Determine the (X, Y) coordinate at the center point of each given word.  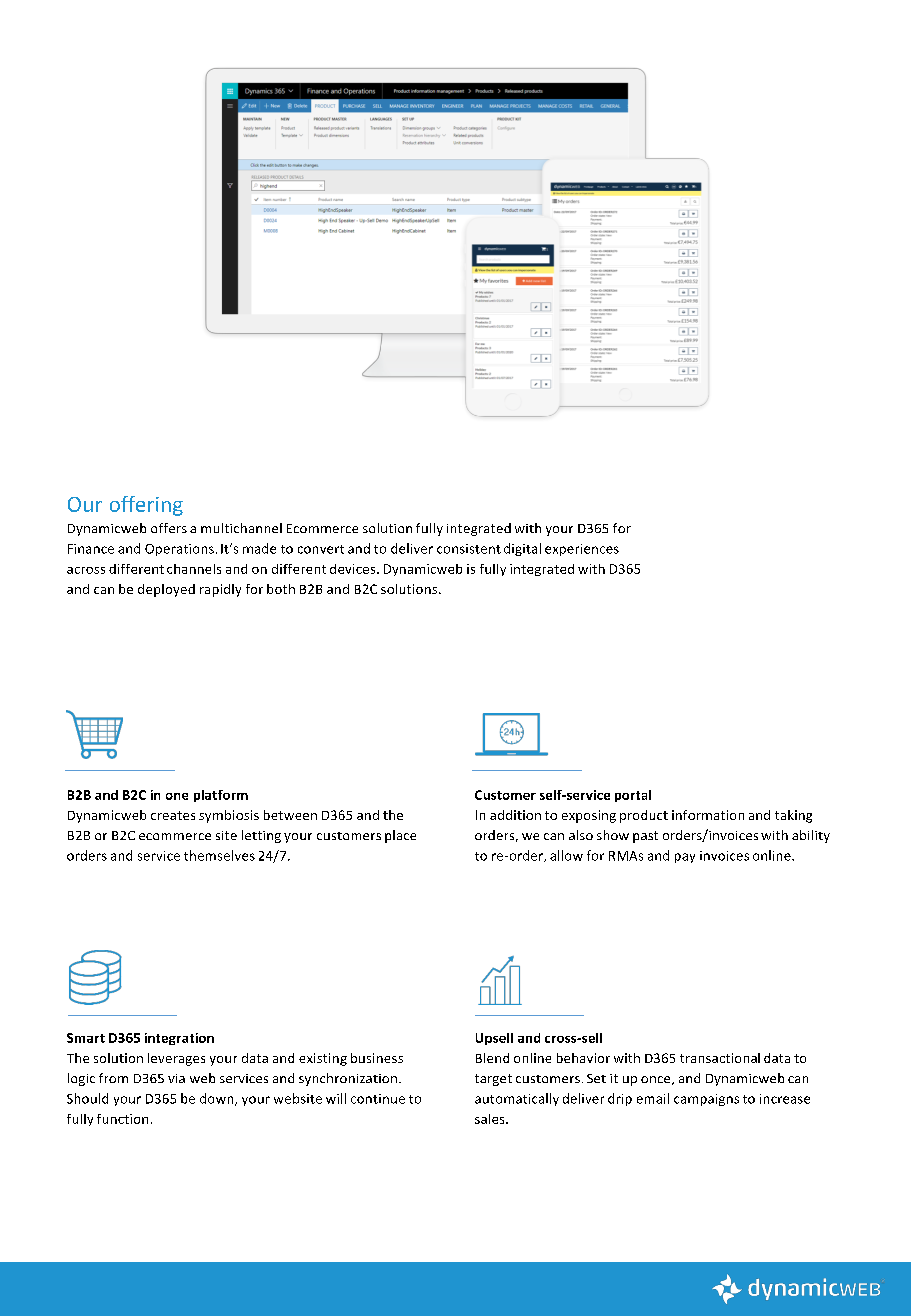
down (218, 1099)
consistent (469, 549)
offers (169, 528)
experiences (582, 550)
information (708, 815)
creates (173, 815)
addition (515, 815)
